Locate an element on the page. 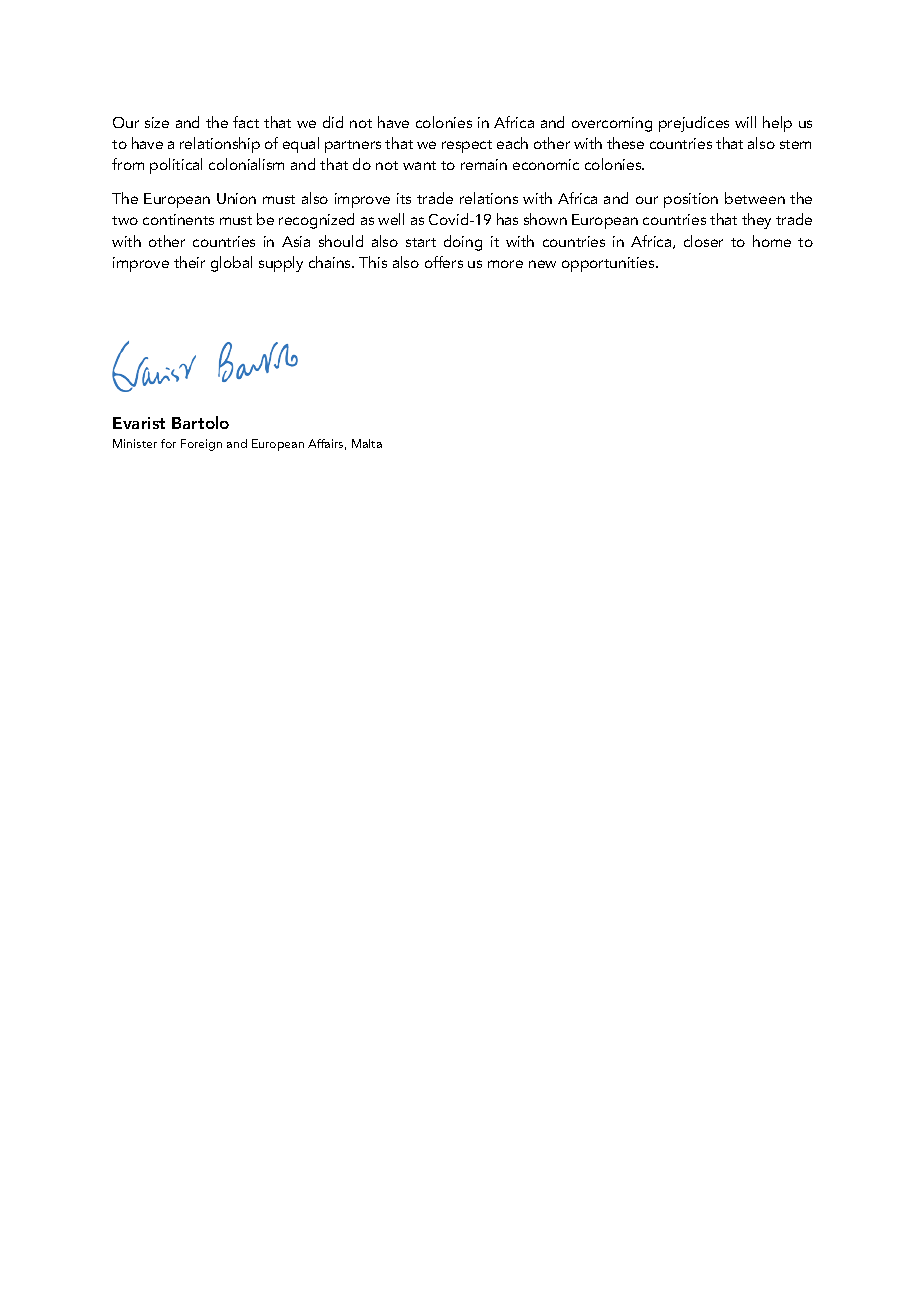  prejudices is located at coordinates (694, 124).
